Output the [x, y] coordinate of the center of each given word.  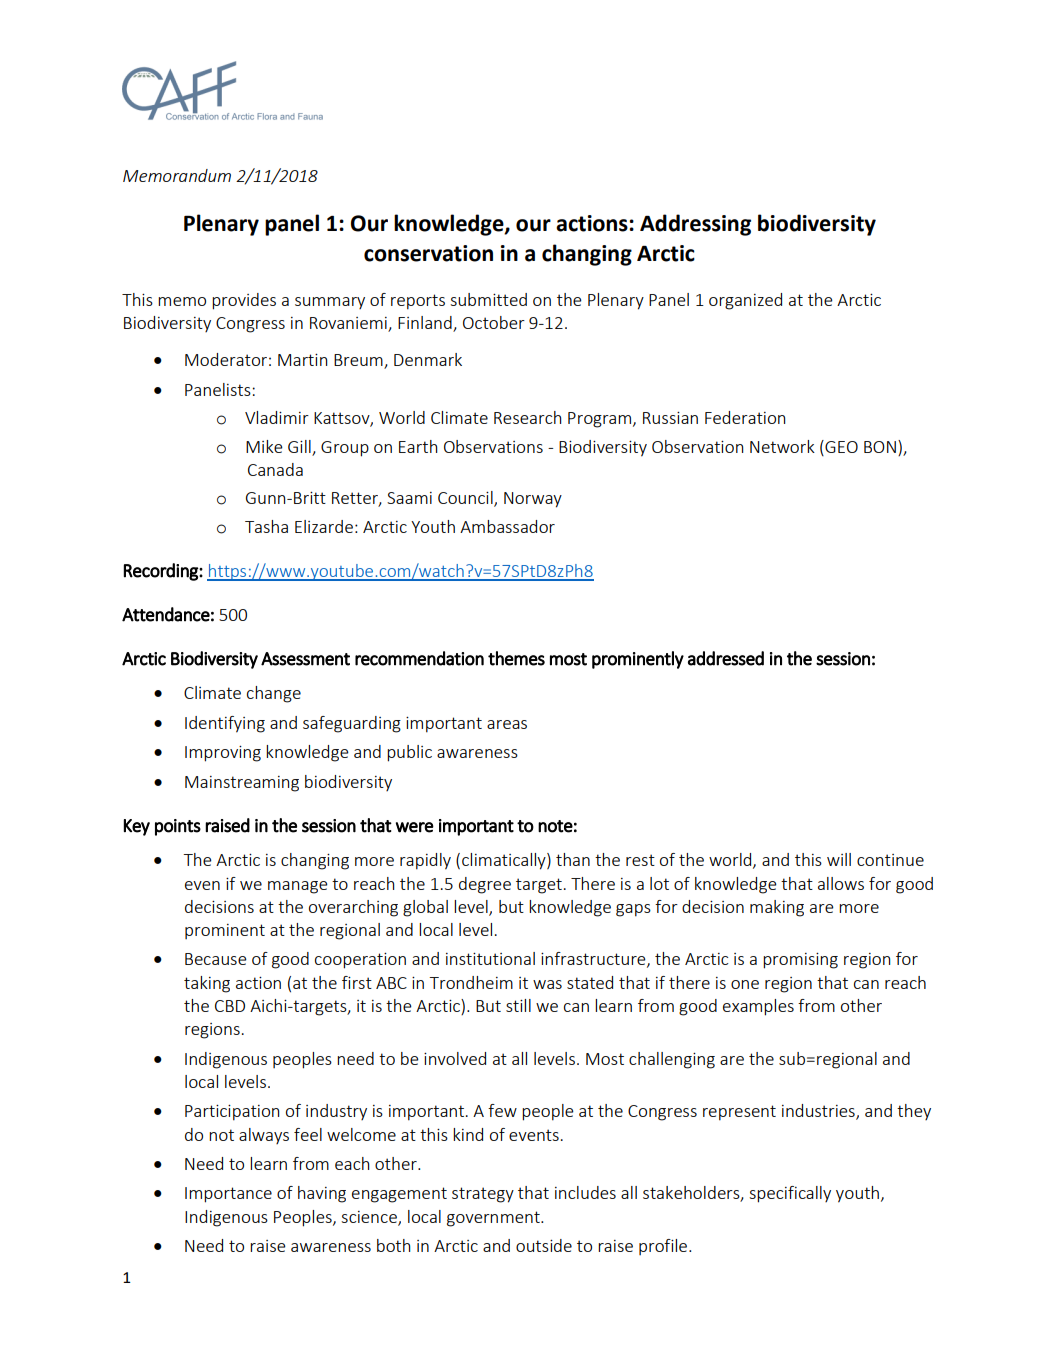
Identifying [225, 724]
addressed [726, 658]
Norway [533, 500]
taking [207, 984]
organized [745, 301]
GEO [840, 446]
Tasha [266, 526]
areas [507, 724]
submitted [488, 299]
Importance [228, 1195]
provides [244, 301]
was [547, 984]
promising [800, 961]
